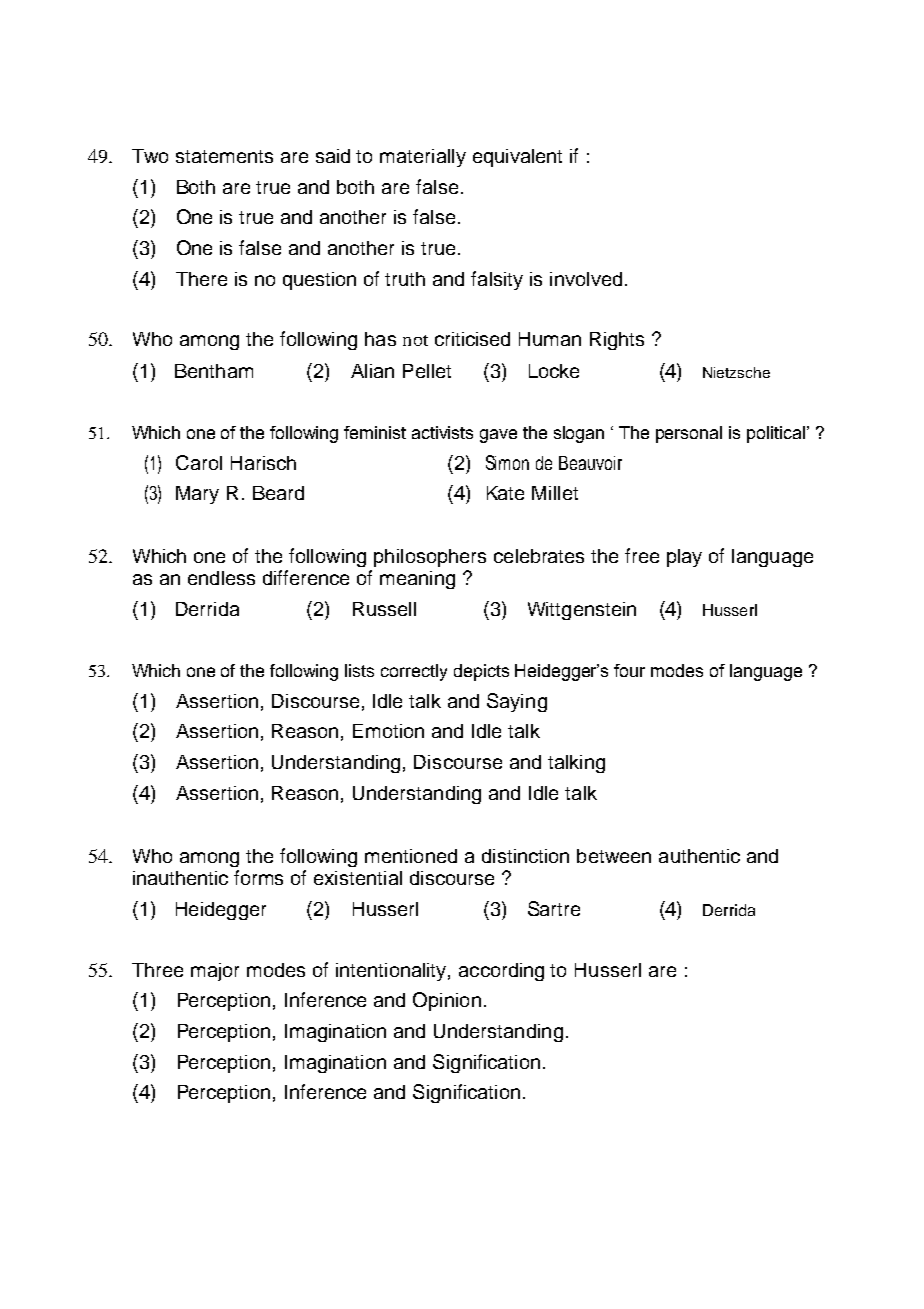  What do you see at coordinates (427, 371) in the screenshot?
I see `Pellet` at bounding box center [427, 371].
